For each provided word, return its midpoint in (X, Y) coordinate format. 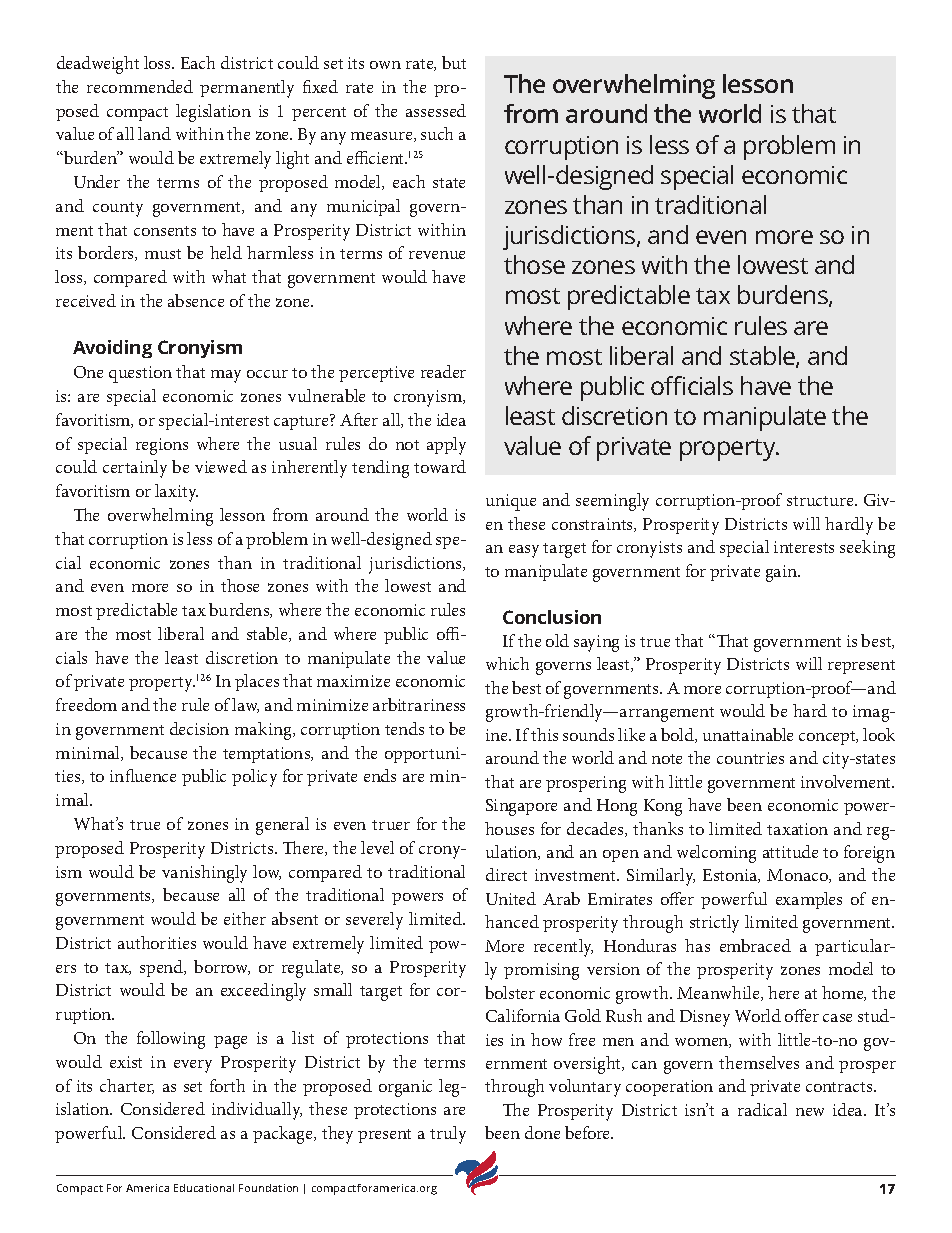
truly (448, 1135)
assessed (436, 110)
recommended (140, 86)
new (810, 1112)
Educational (204, 1188)
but (454, 62)
